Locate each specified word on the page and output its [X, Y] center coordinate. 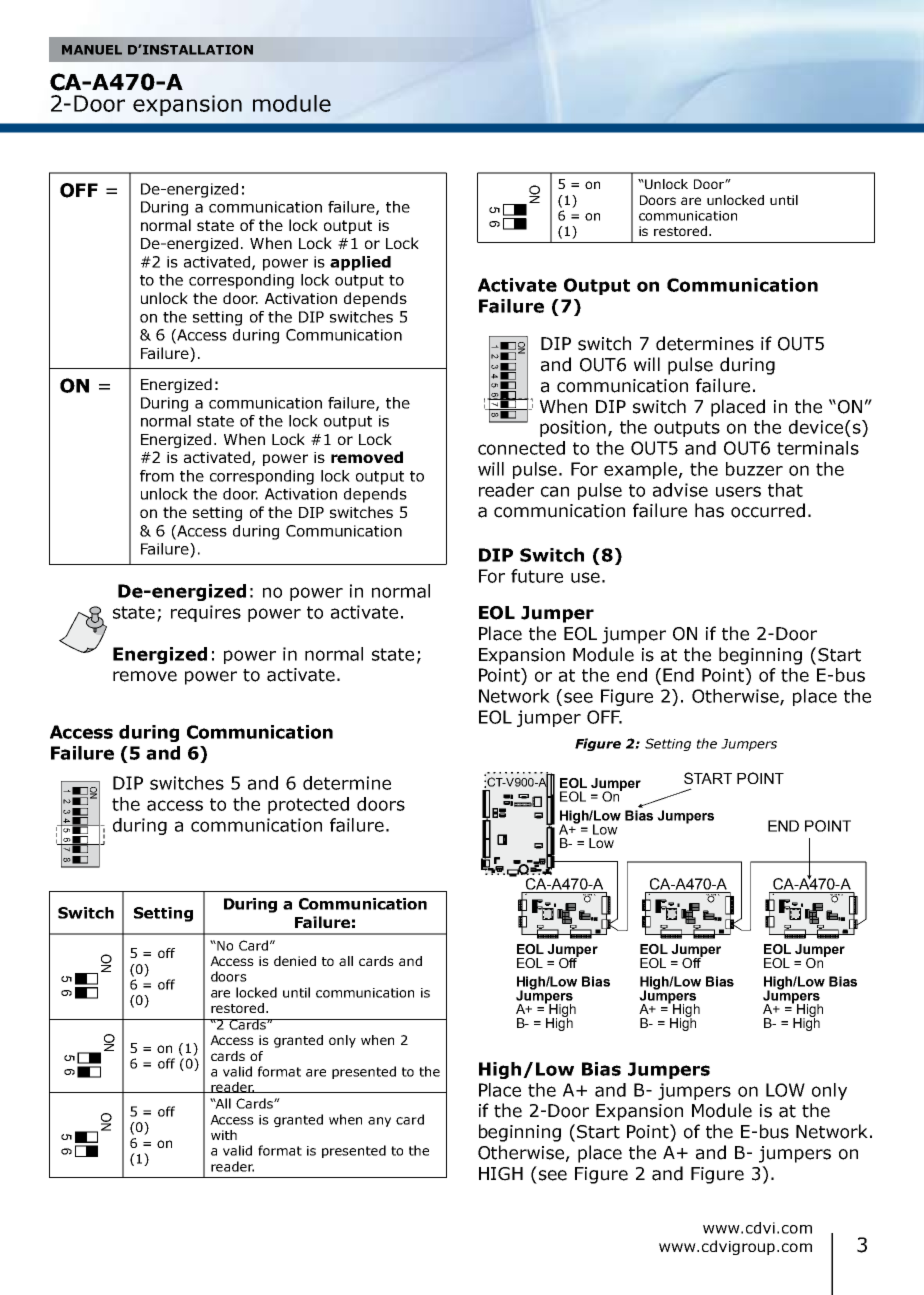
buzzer [754, 469]
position [573, 428]
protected [308, 805]
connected [521, 448]
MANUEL [92, 50]
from [157, 476]
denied [295, 961]
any [379, 1122]
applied [360, 263]
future [537, 576]
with [224, 1135]
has [709, 510]
